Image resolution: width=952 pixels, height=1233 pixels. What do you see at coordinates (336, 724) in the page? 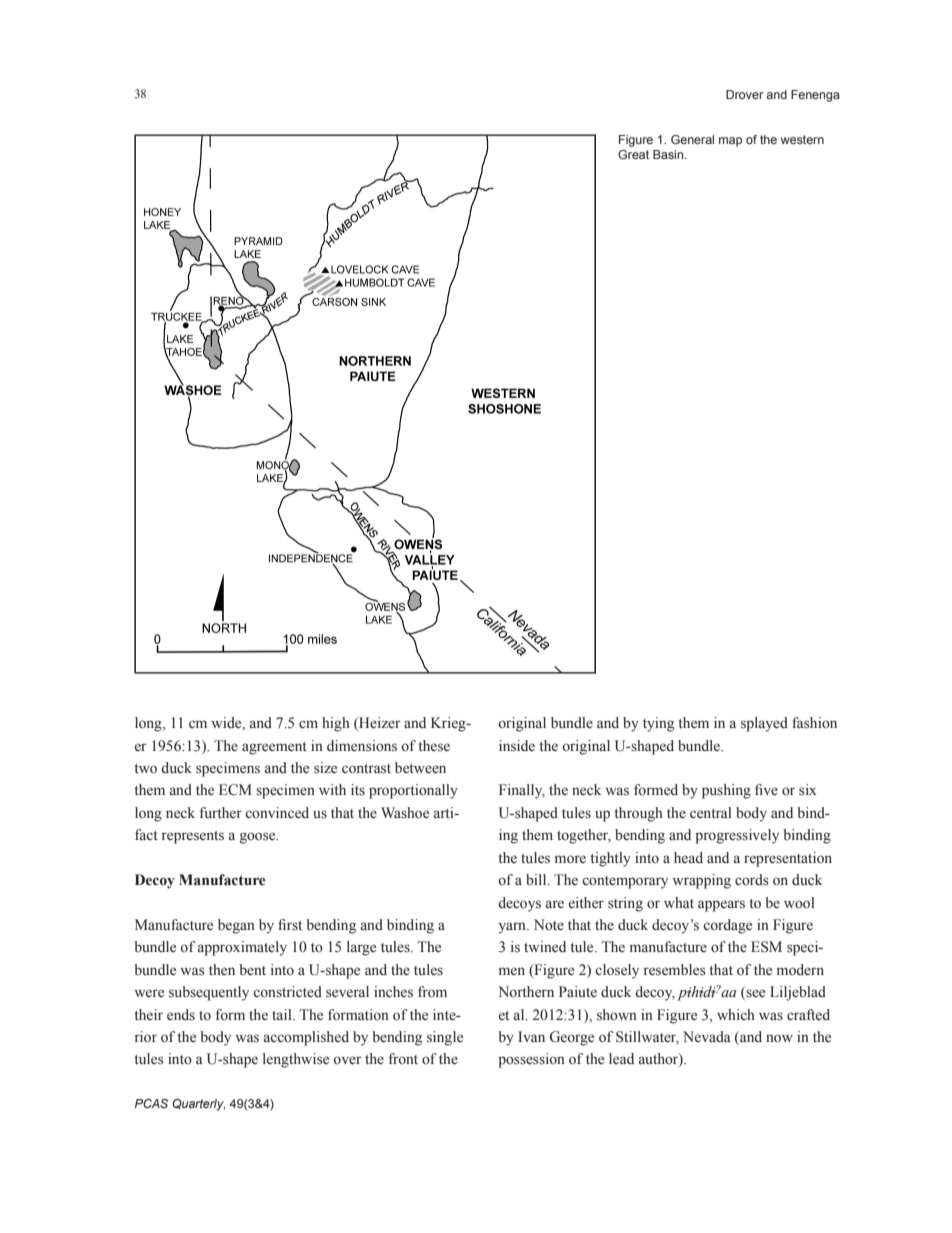
I see `high` at bounding box center [336, 724].
